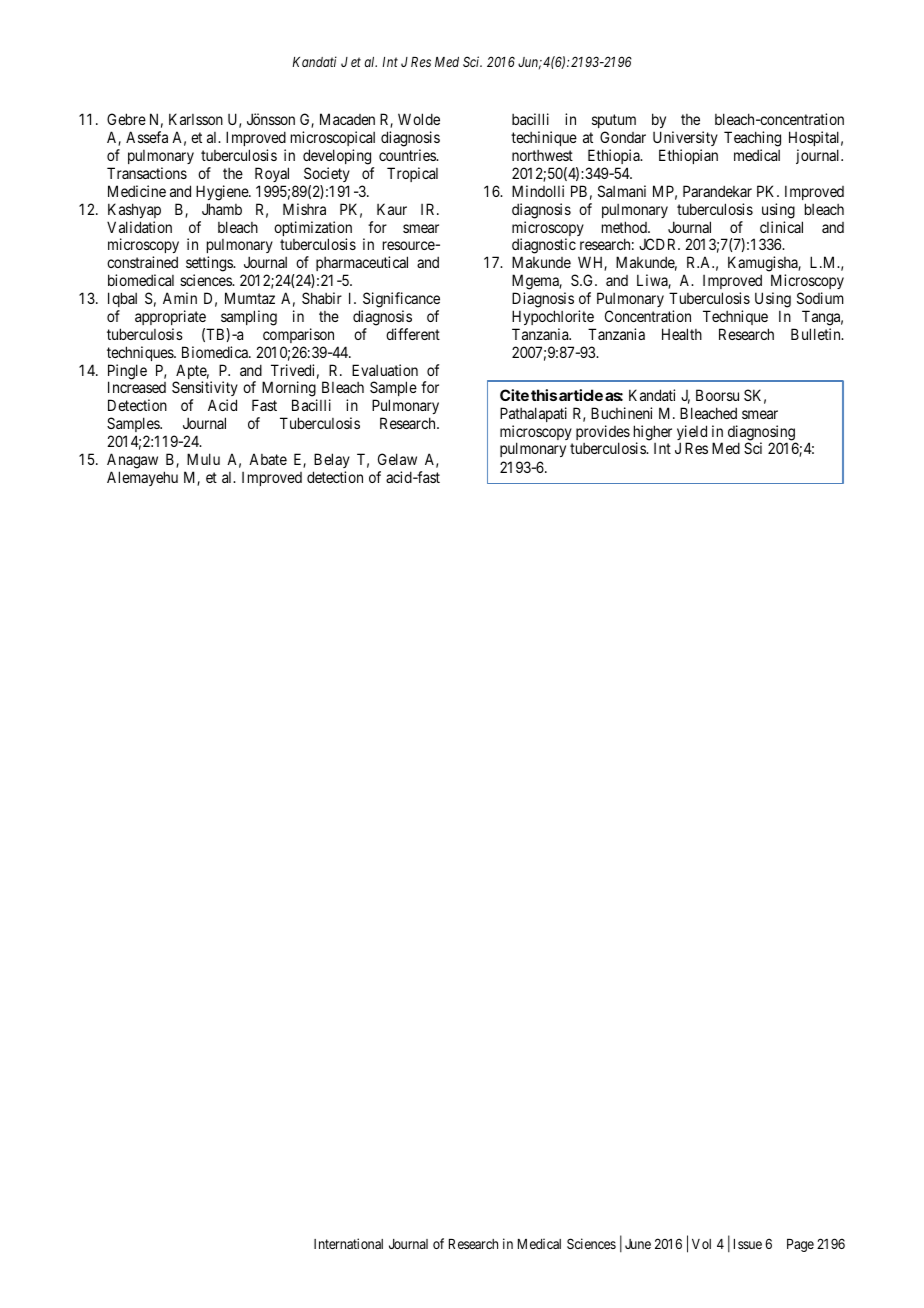 The width and height of the screenshot is (924, 1308). I want to click on June, so click(638, 1244).
